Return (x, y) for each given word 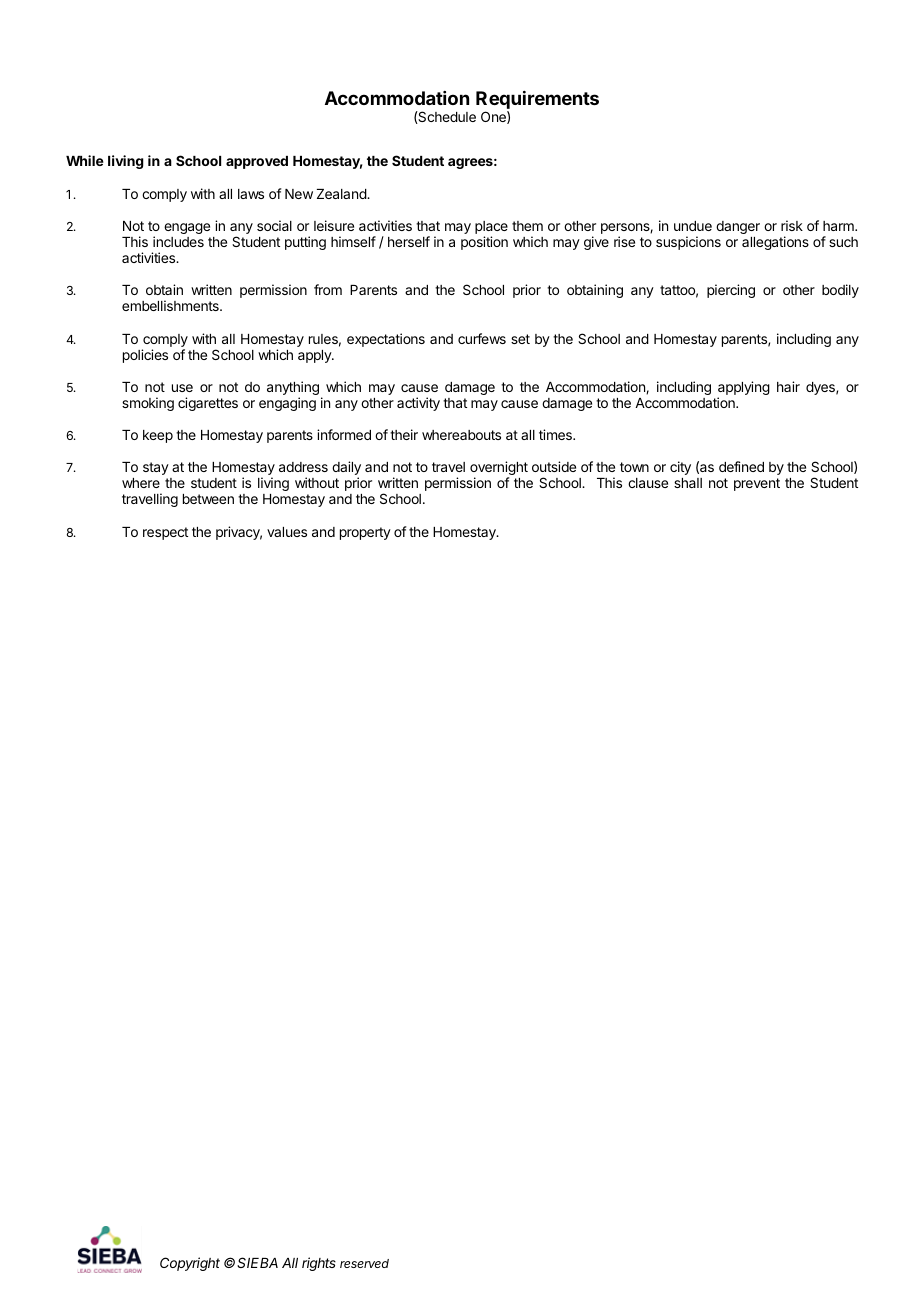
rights (319, 1264)
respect (165, 533)
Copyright (190, 1264)
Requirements (537, 100)
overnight (499, 469)
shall (688, 483)
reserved (364, 1263)
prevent (757, 484)
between (208, 499)
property (365, 533)
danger (738, 227)
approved (257, 162)
